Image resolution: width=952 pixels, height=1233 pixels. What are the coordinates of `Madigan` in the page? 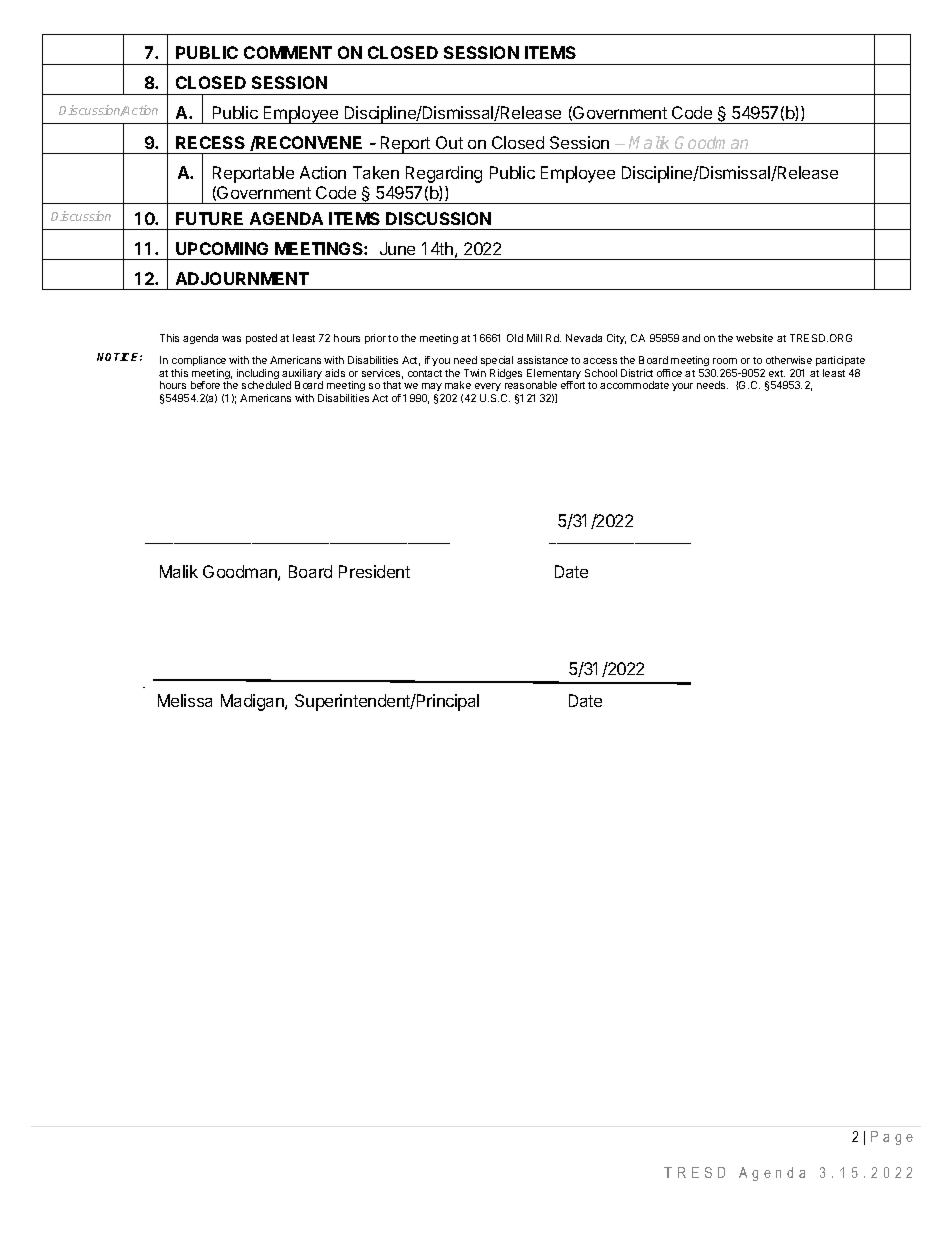 It's located at (253, 702).
